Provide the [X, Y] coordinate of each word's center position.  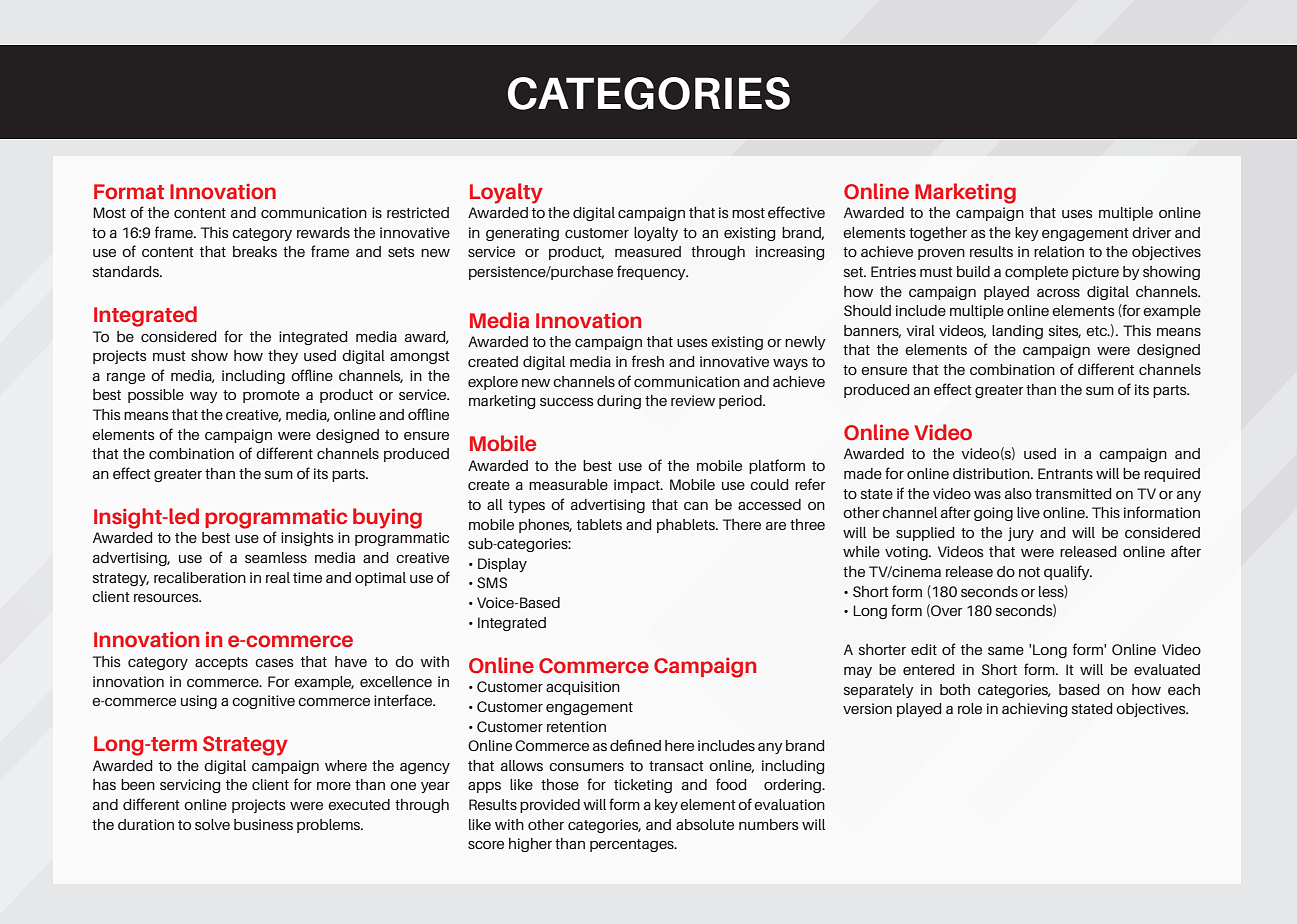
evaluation [789, 804]
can [696, 506]
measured [648, 251]
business [263, 824]
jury [1021, 534]
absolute [705, 824]
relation [1059, 251]
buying [387, 518]
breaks [255, 251]
